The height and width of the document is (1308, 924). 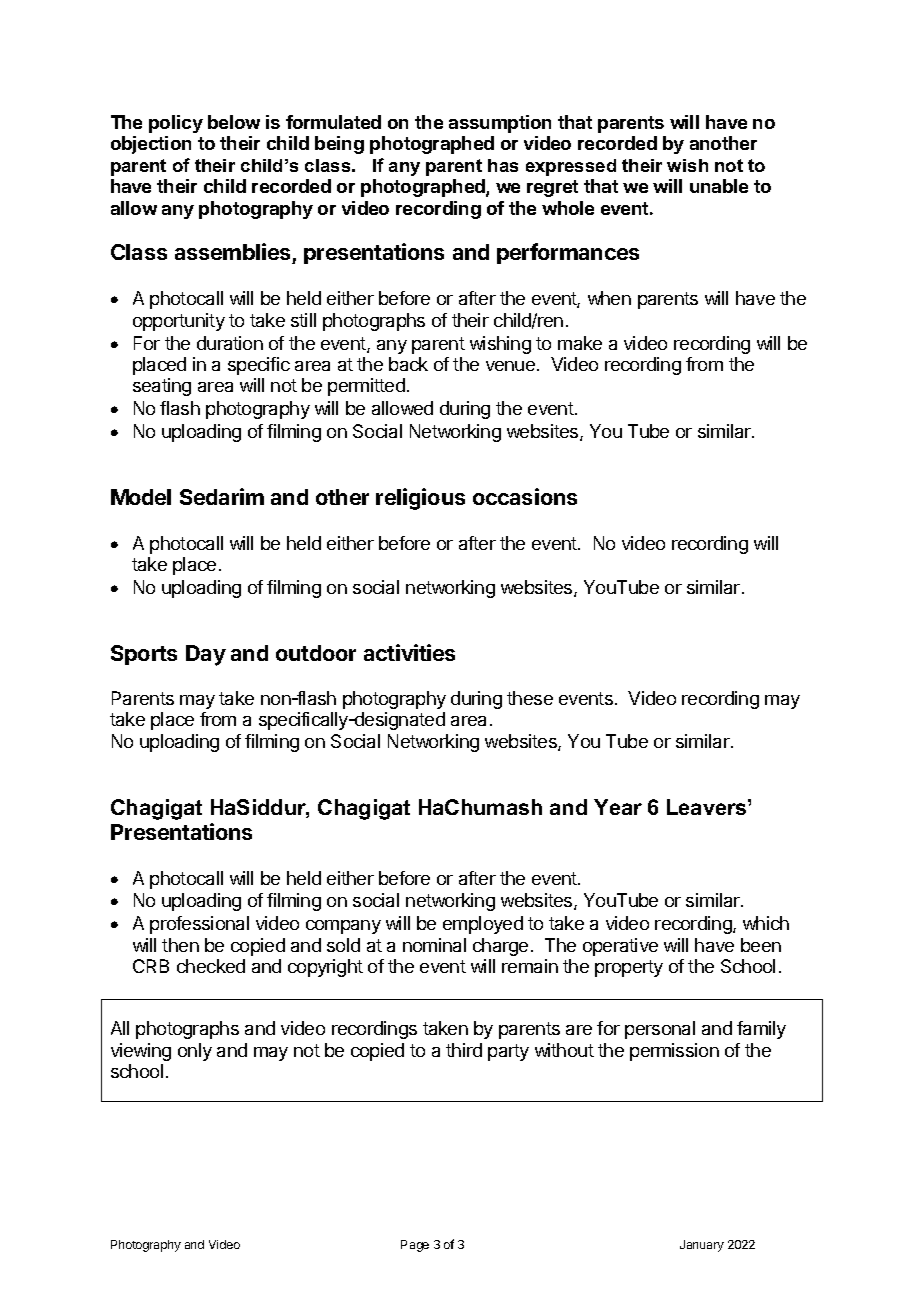 I want to click on Page, so click(x=415, y=1246).
